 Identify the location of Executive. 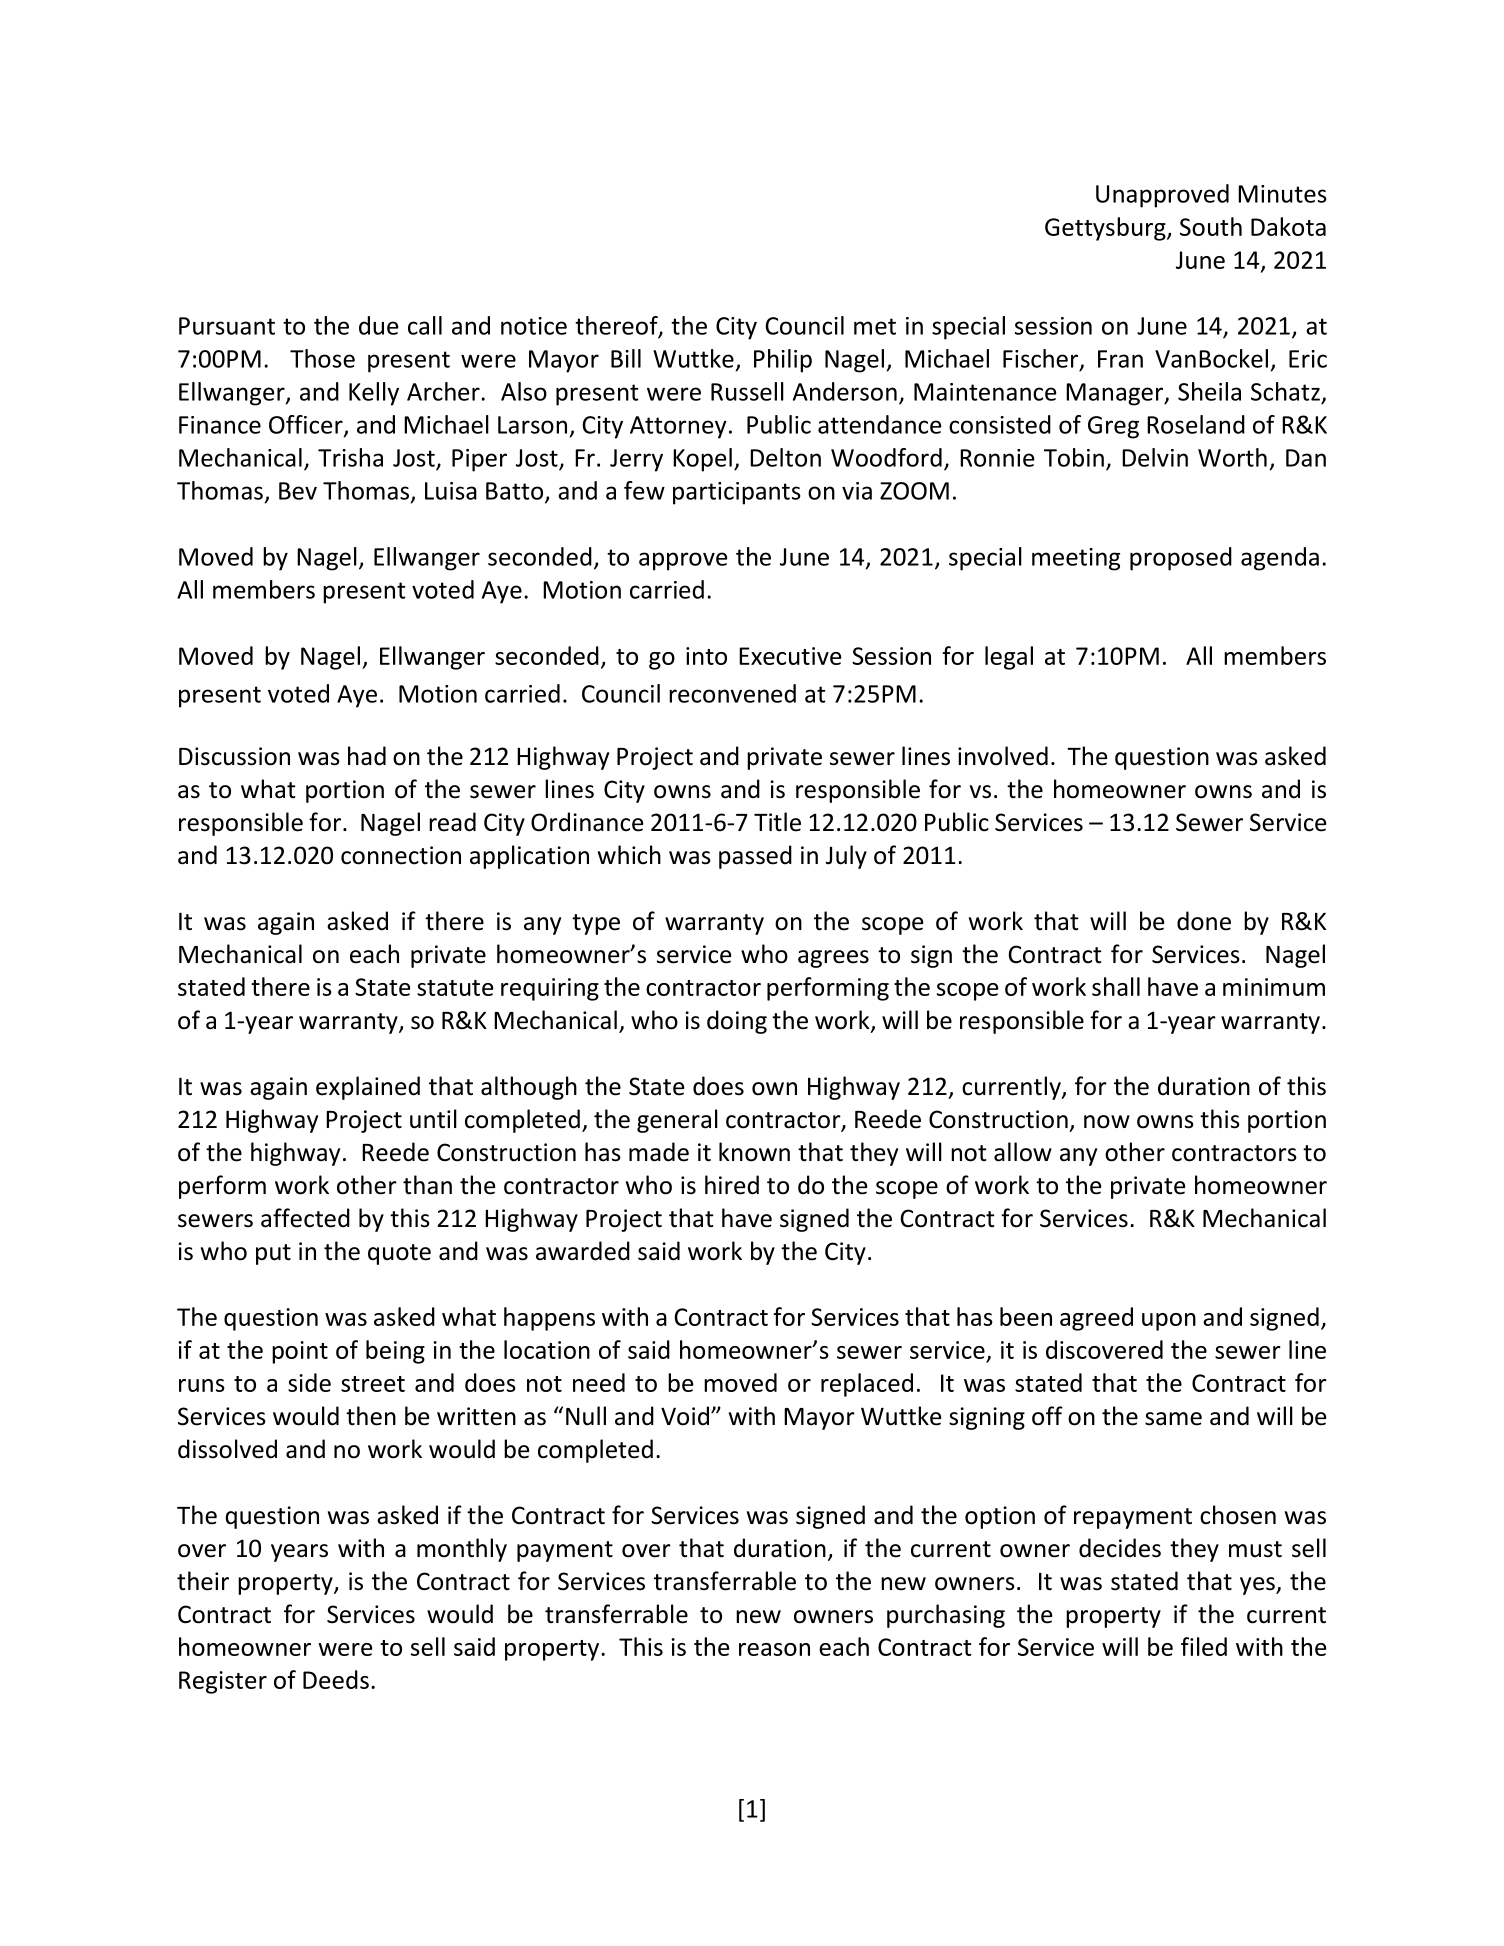
(790, 656).
